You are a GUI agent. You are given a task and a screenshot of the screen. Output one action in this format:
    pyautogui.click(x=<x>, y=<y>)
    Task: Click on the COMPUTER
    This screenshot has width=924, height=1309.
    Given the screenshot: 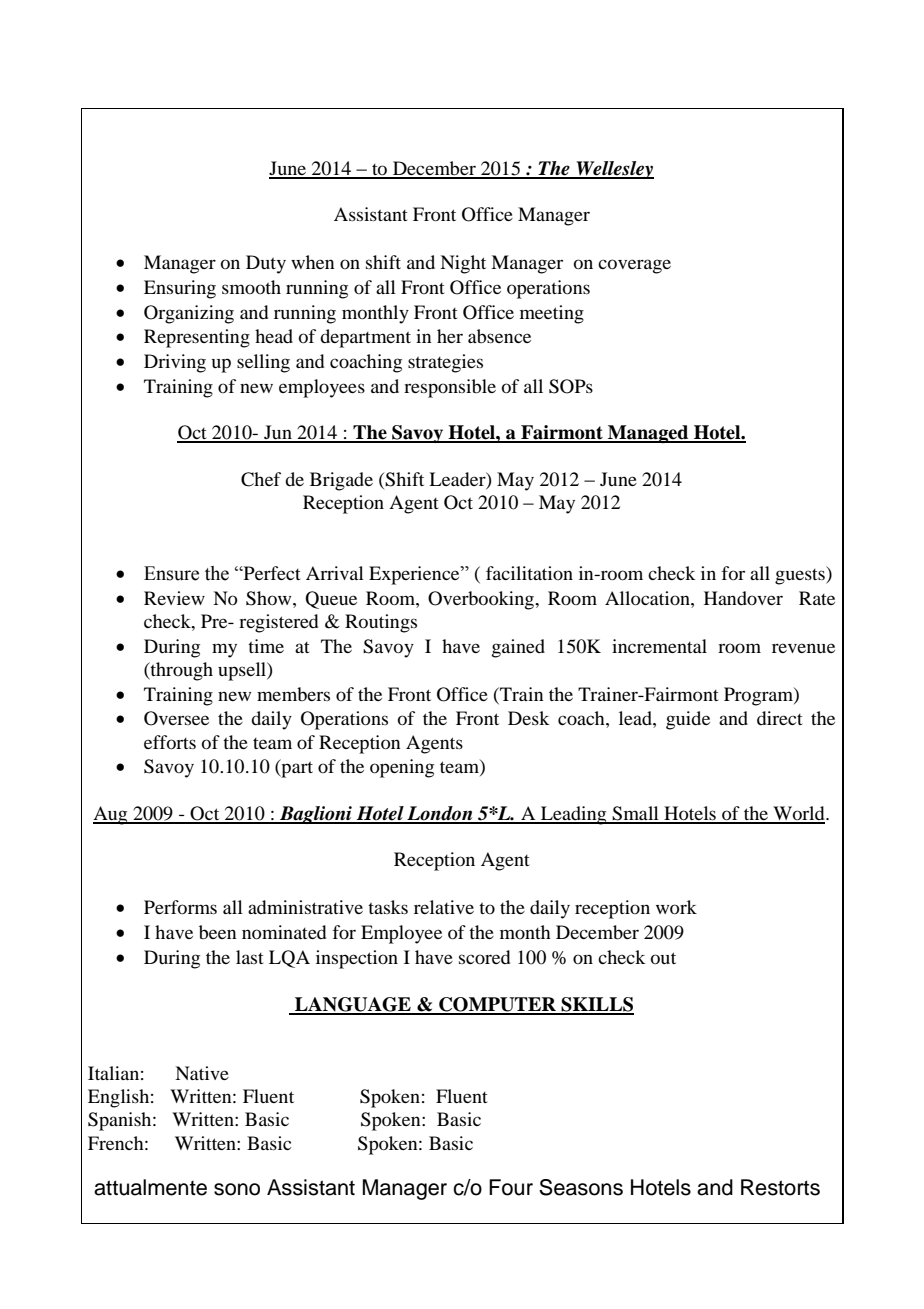 What is the action you would take?
    pyautogui.click(x=497, y=1005)
